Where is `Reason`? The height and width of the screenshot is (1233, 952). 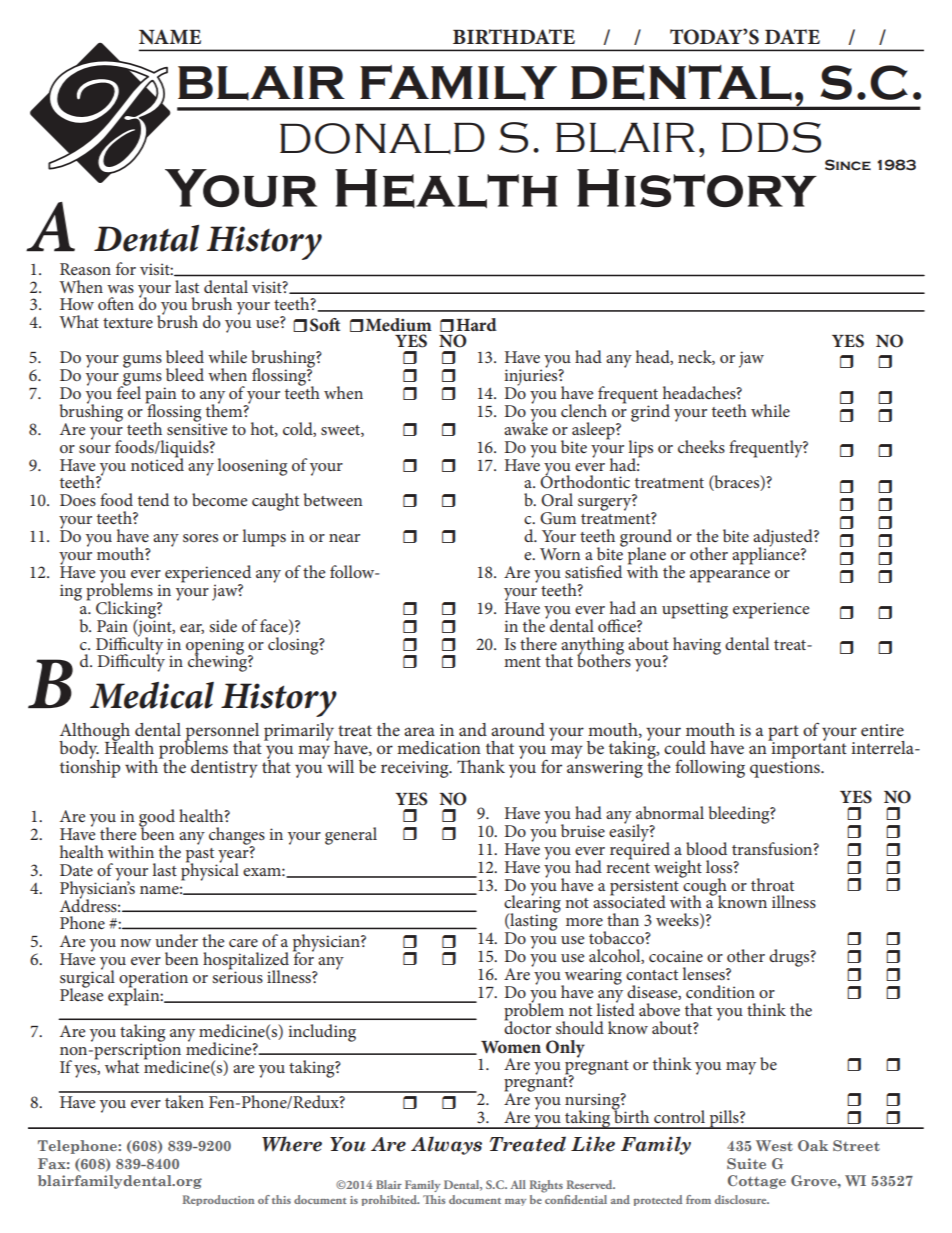 Reason is located at coordinates (85, 269).
